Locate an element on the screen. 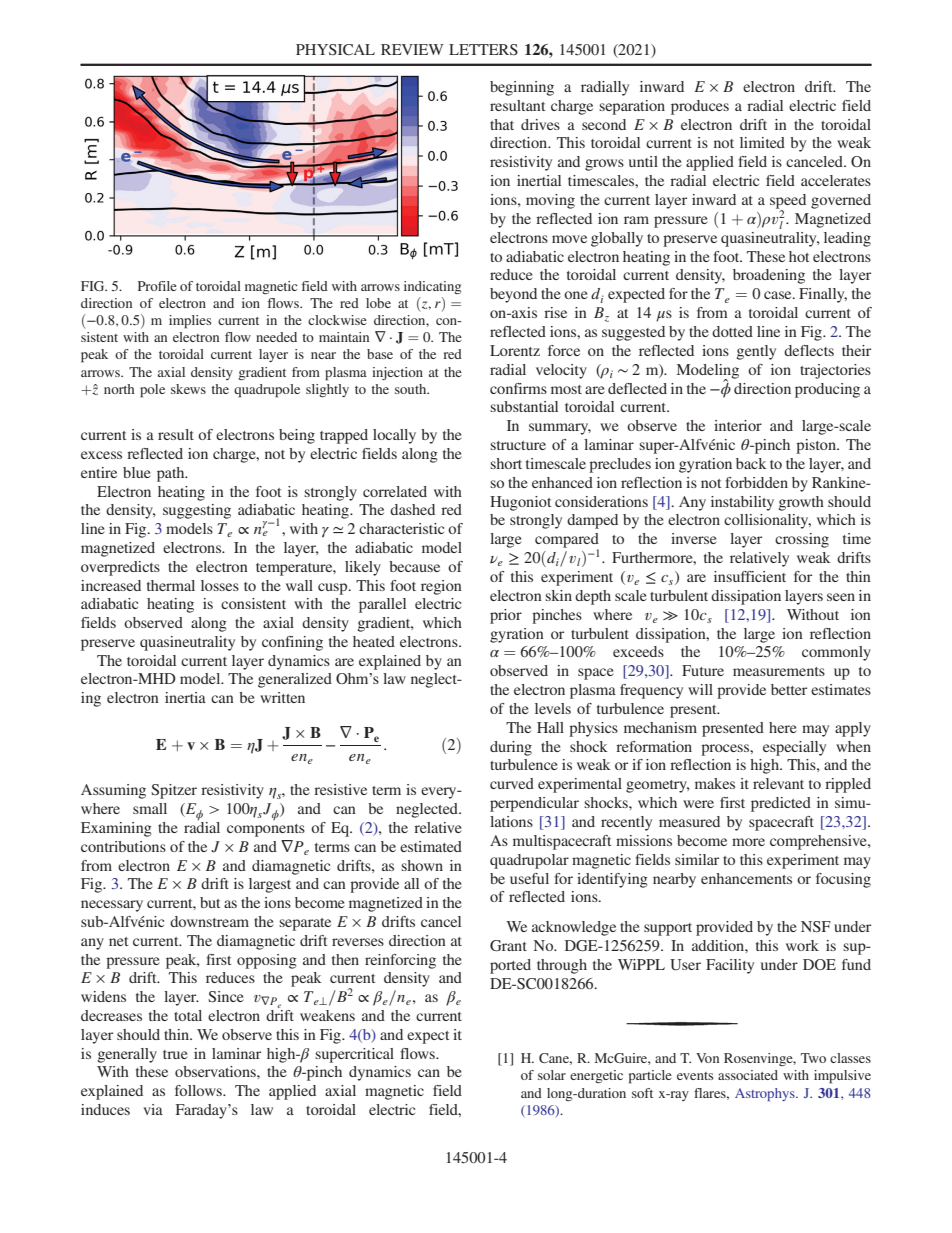 The image size is (952, 1233). PHYSICAL is located at coordinates (335, 50).
